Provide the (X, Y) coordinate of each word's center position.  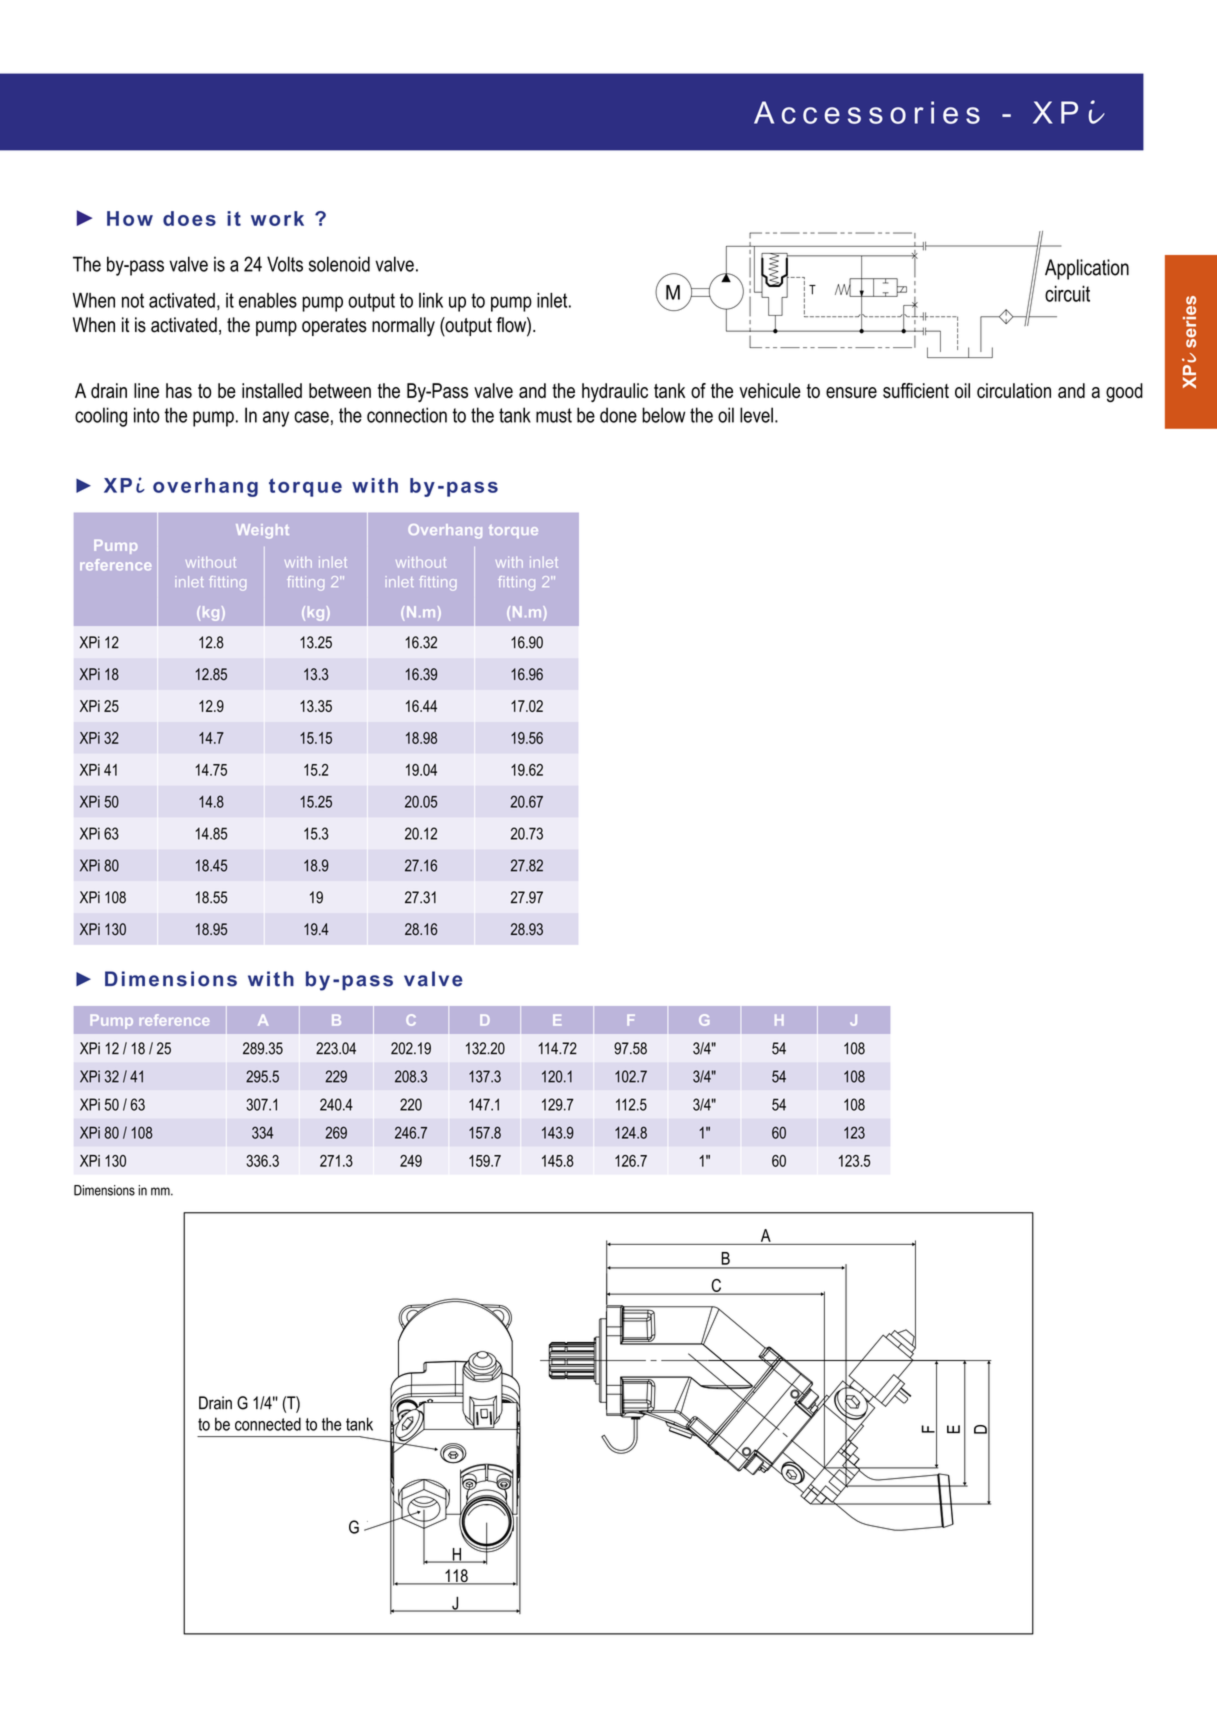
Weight (262, 531)
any (276, 419)
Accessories (867, 112)
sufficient (916, 390)
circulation (1014, 390)
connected (268, 1424)
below (663, 415)
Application (1087, 269)
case (311, 417)
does (189, 218)
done (618, 415)
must (554, 415)
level (756, 415)
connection (407, 415)
